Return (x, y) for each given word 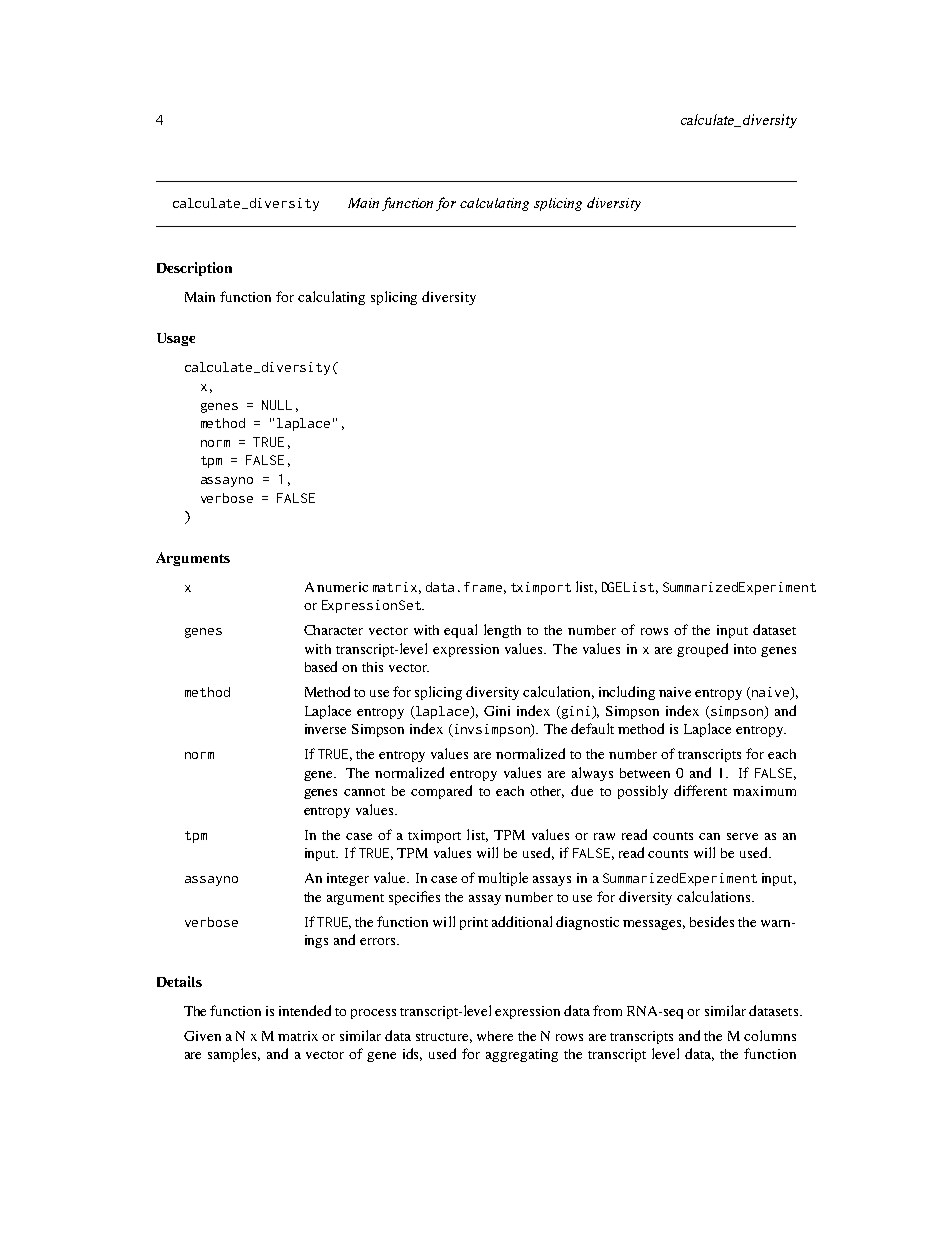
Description (194, 269)
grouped (702, 650)
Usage (176, 339)
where (495, 1036)
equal (460, 631)
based (321, 666)
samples (234, 1055)
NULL (277, 405)
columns (770, 1035)
